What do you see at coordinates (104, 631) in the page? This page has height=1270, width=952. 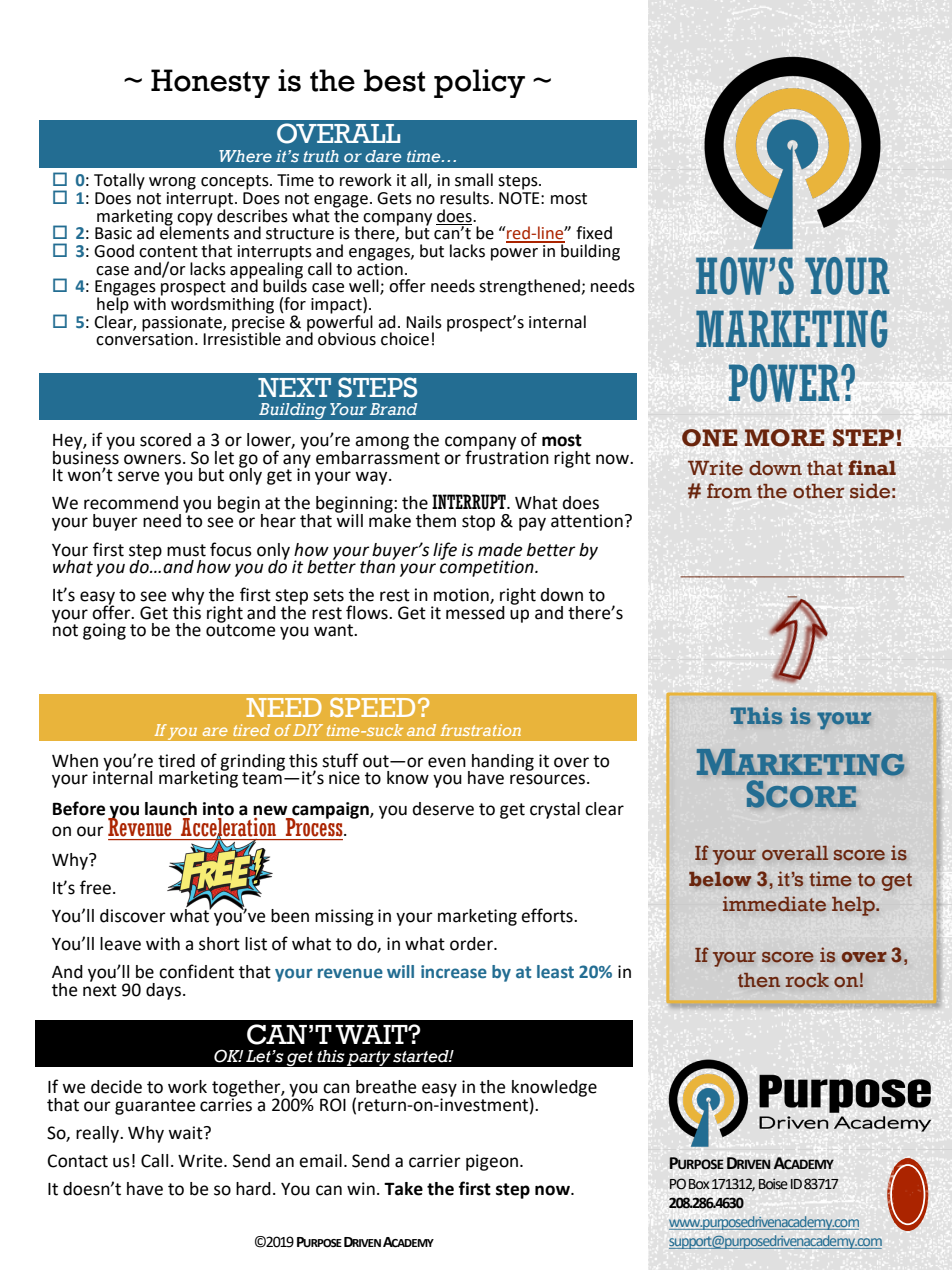 I see `going` at bounding box center [104, 631].
